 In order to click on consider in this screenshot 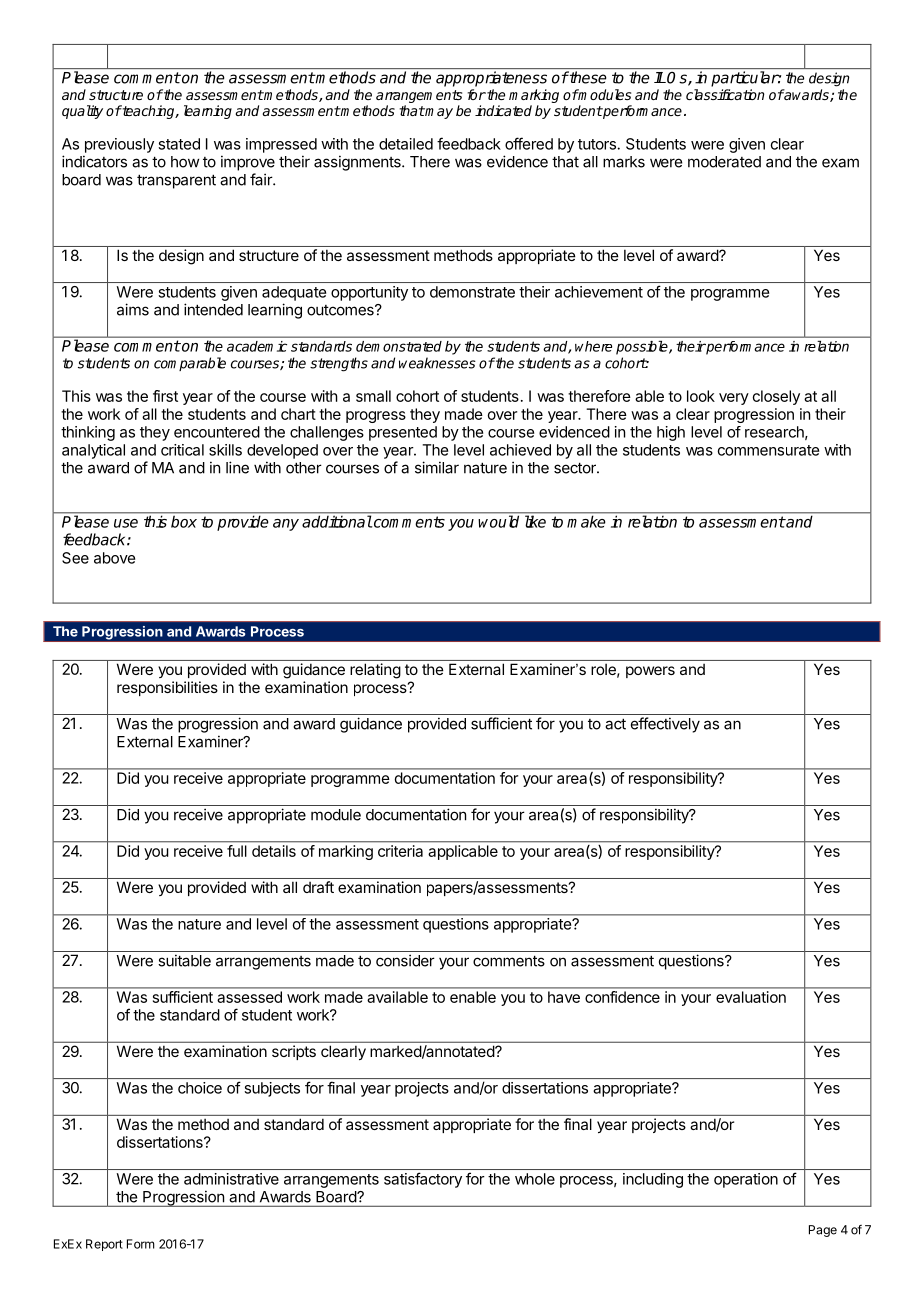, I will do `click(405, 960)`.
